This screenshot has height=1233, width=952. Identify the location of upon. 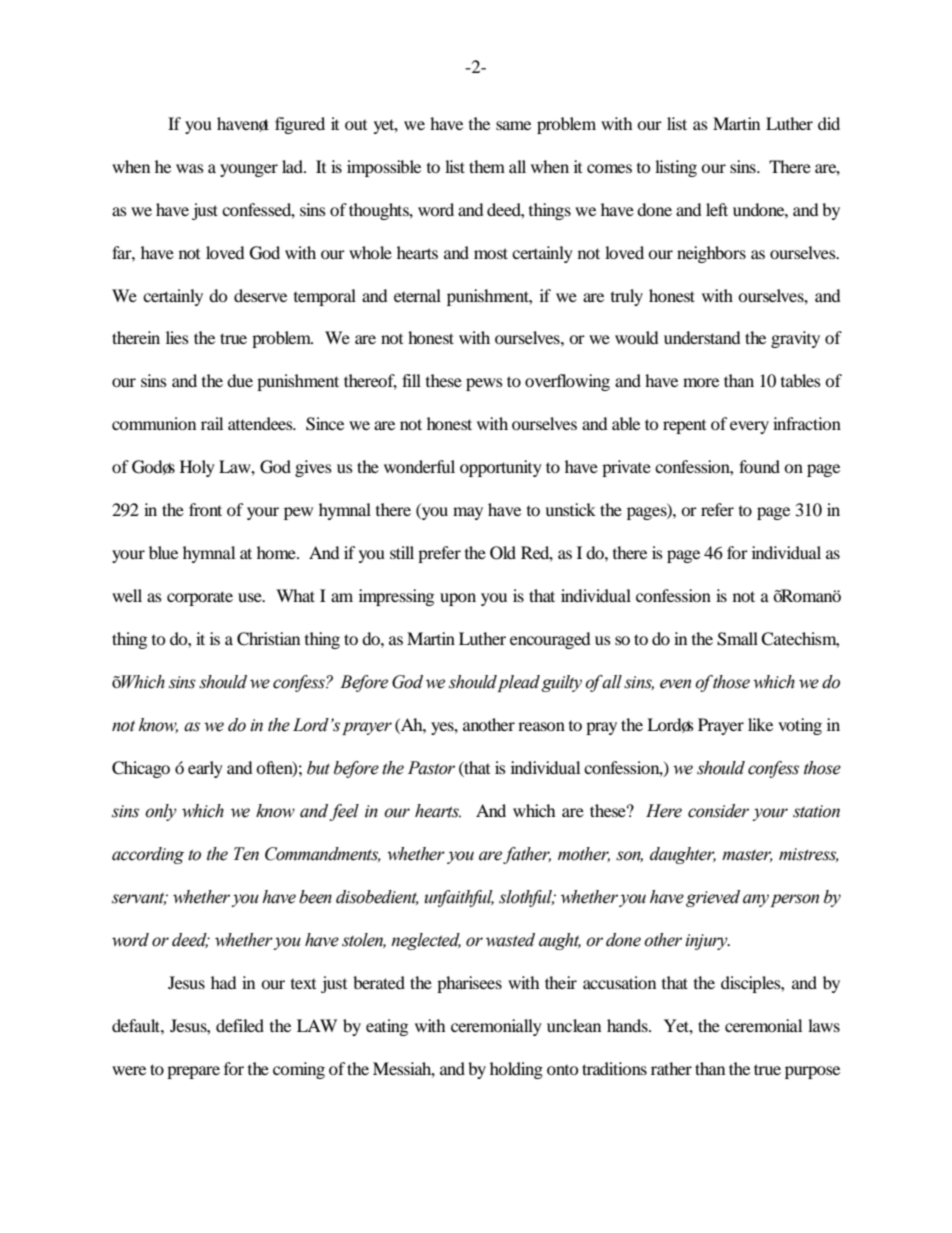
(458, 599).
